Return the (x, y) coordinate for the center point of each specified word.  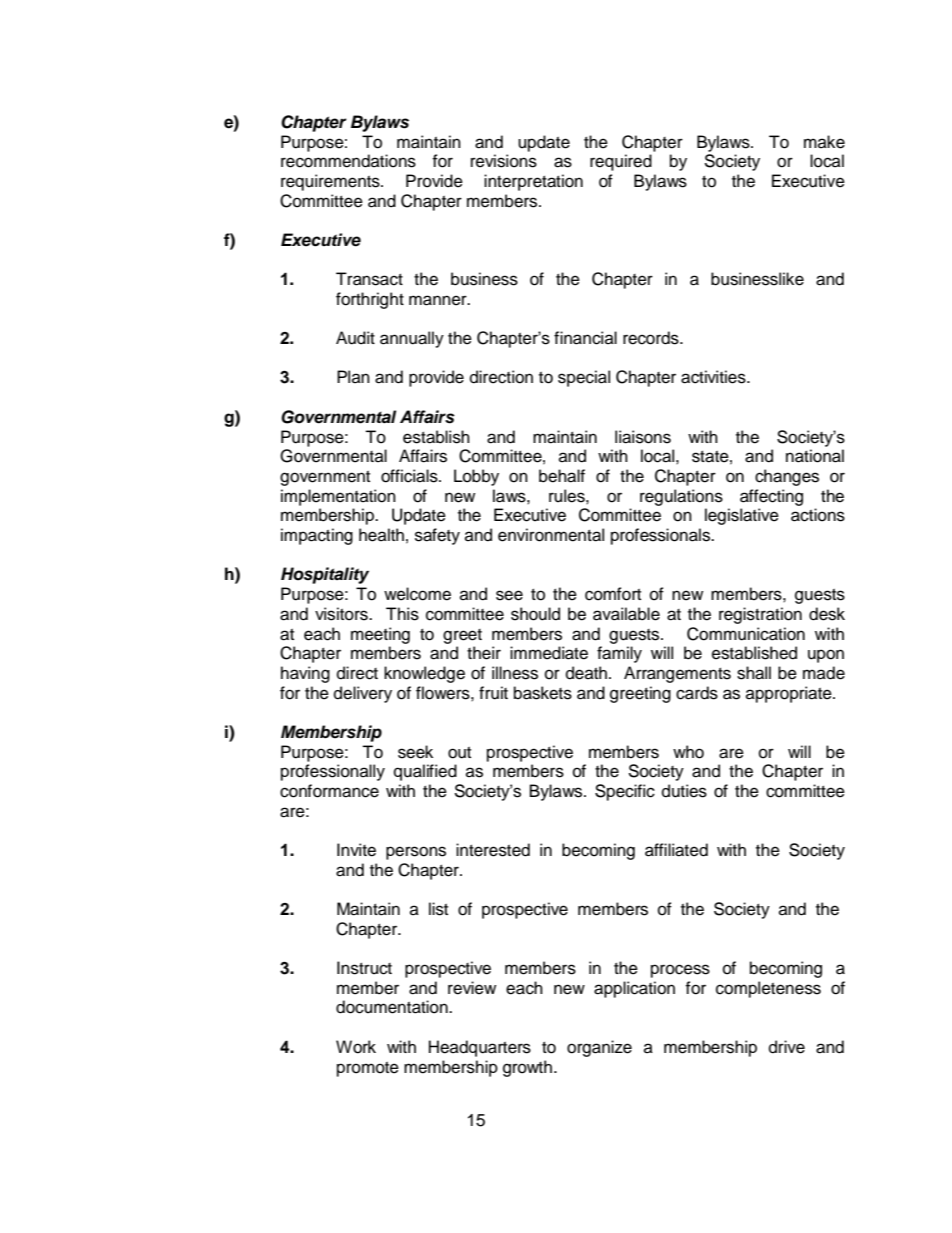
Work (356, 1047)
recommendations (348, 161)
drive (787, 1047)
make (824, 142)
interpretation (533, 182)
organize (599, 1048)
